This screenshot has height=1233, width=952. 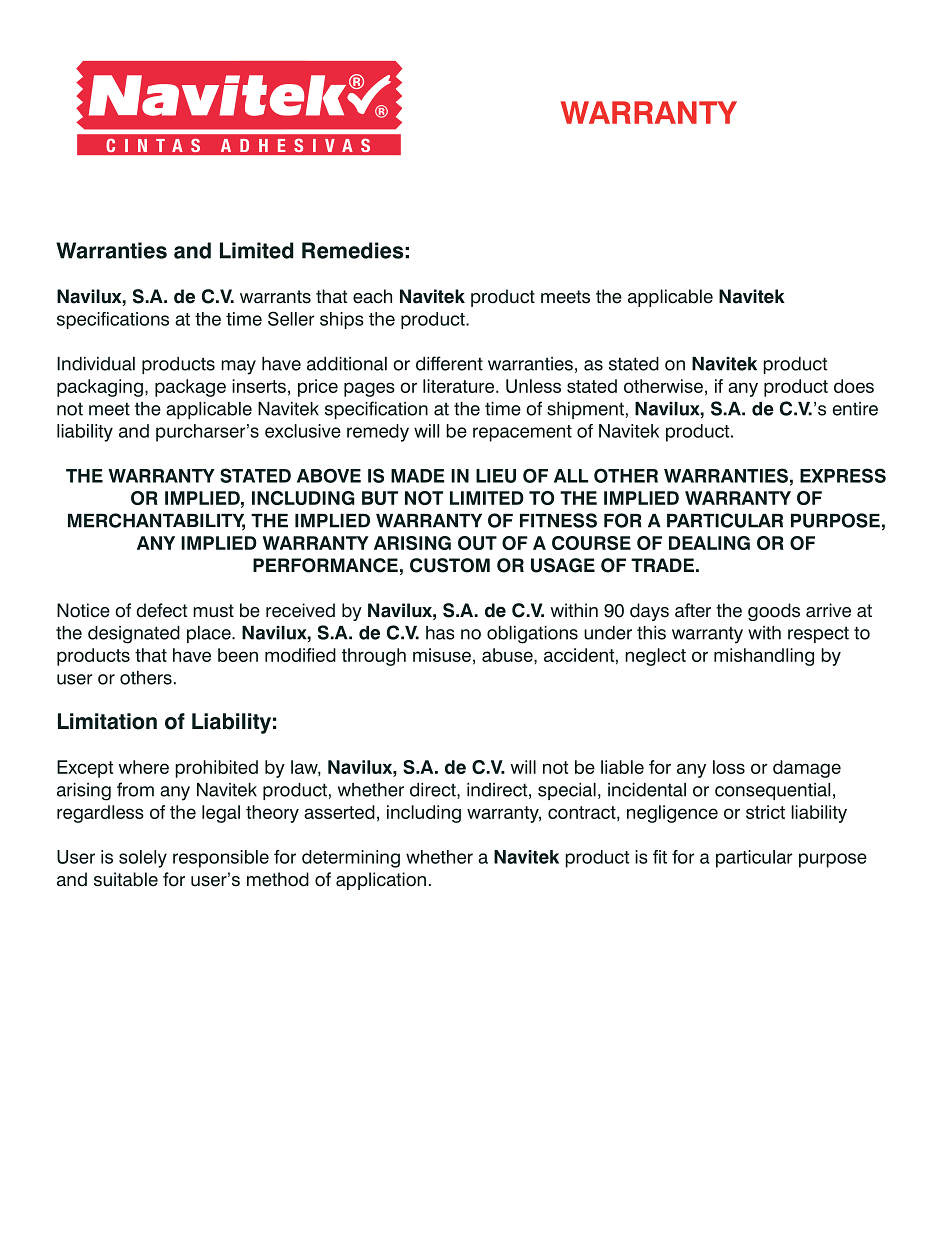 What do you see at coordinates (238, 655) in the screenshot?
I see `been` at bounding box center [238, 655].
